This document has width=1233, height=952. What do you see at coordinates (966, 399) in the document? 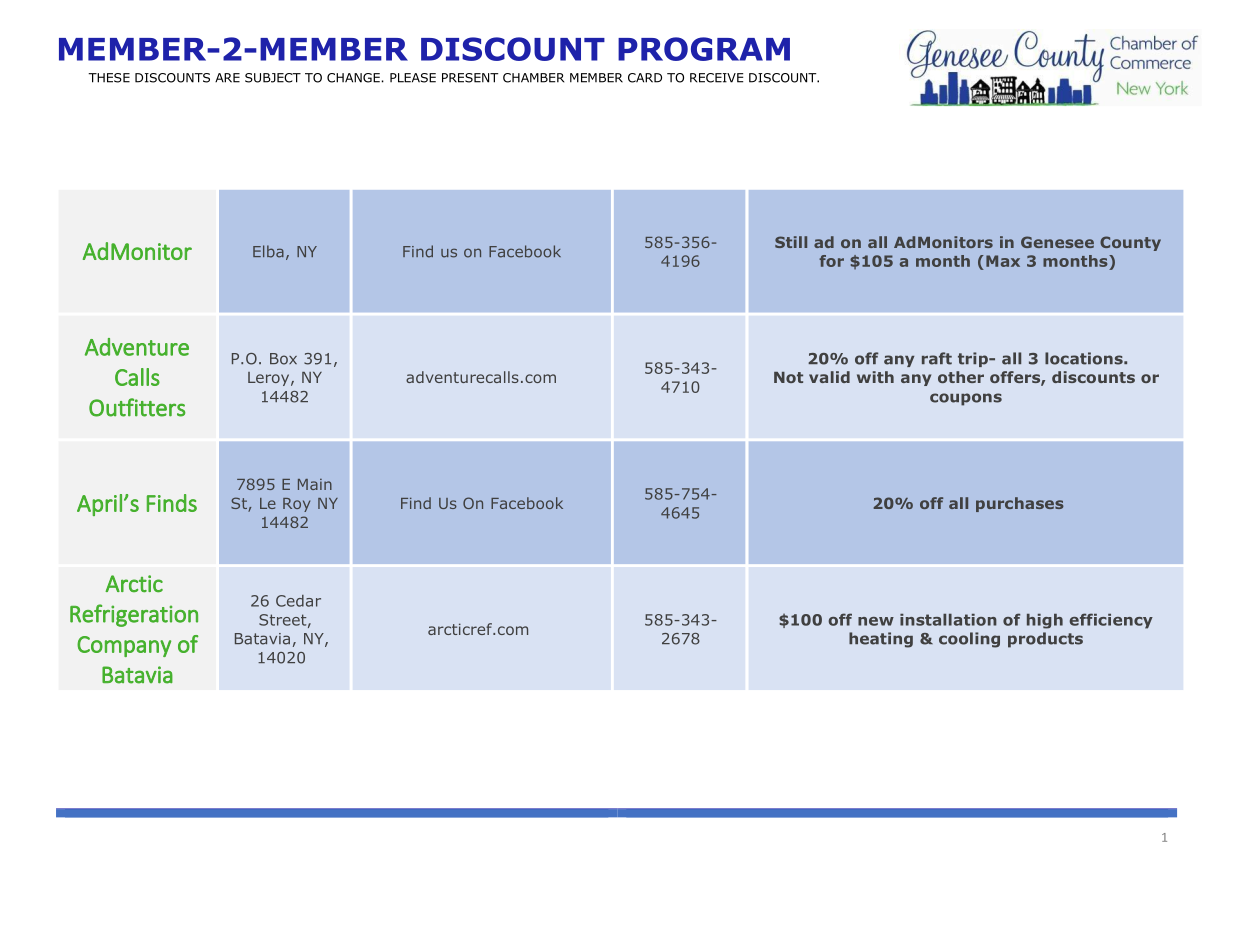
I see `coupons` at bounding box center [966, 399].
